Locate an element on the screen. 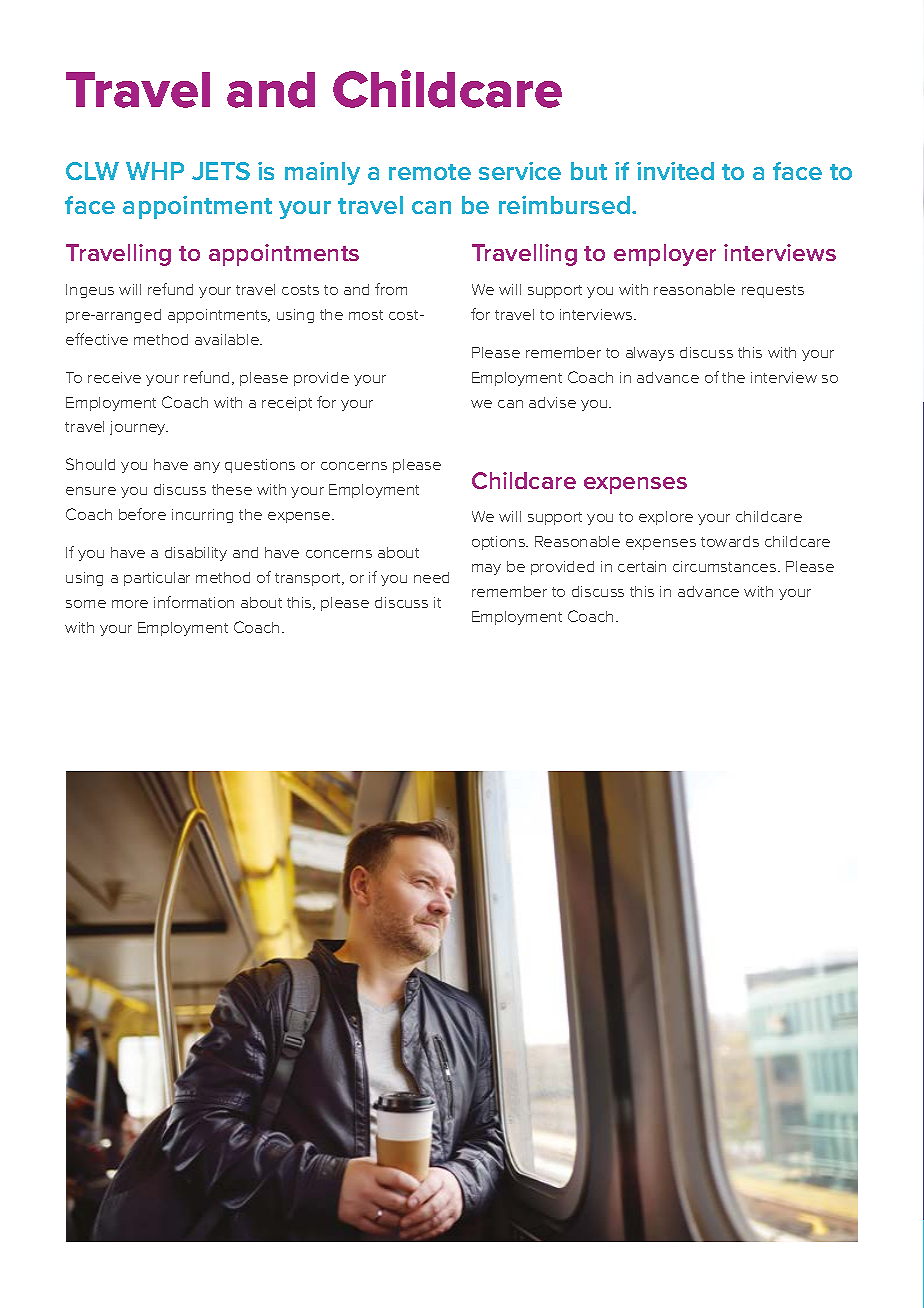 This screenshot has width=924, height=1308. options is located at coordinates (500, 543).
